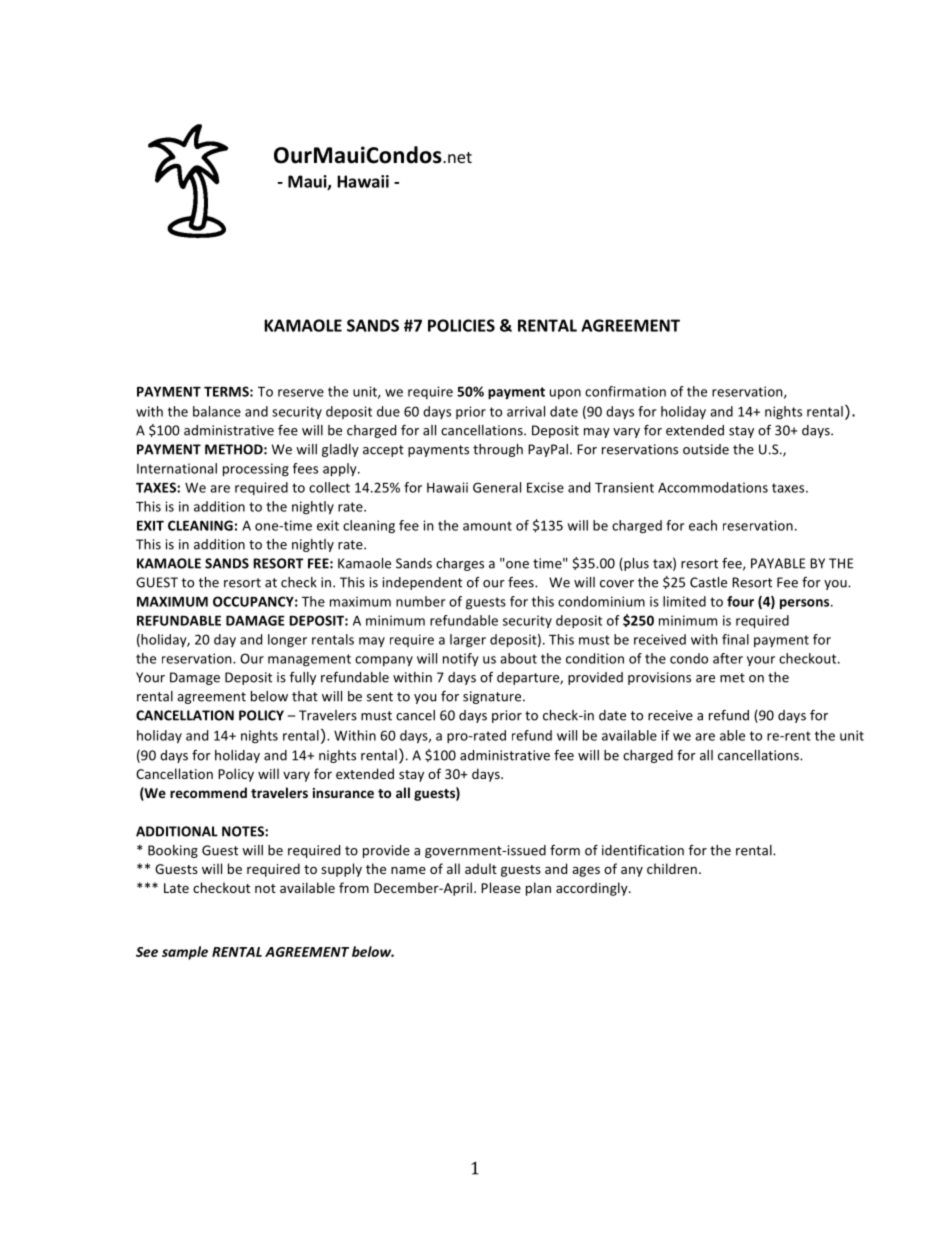 This document has height=1233, width=952. Describe the element at coordinates (643, 850) in the document. I see `identification` at that location.
